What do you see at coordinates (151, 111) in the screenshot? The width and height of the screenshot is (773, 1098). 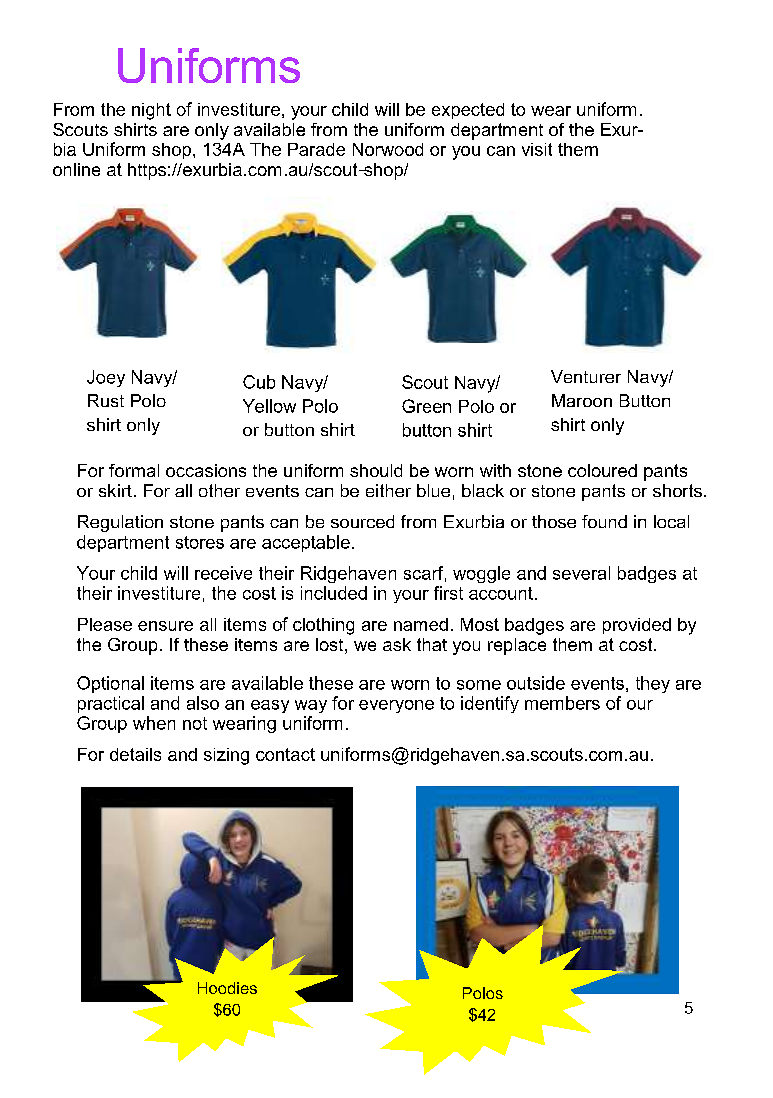 I see `night` at bounding box center [151, 111].
